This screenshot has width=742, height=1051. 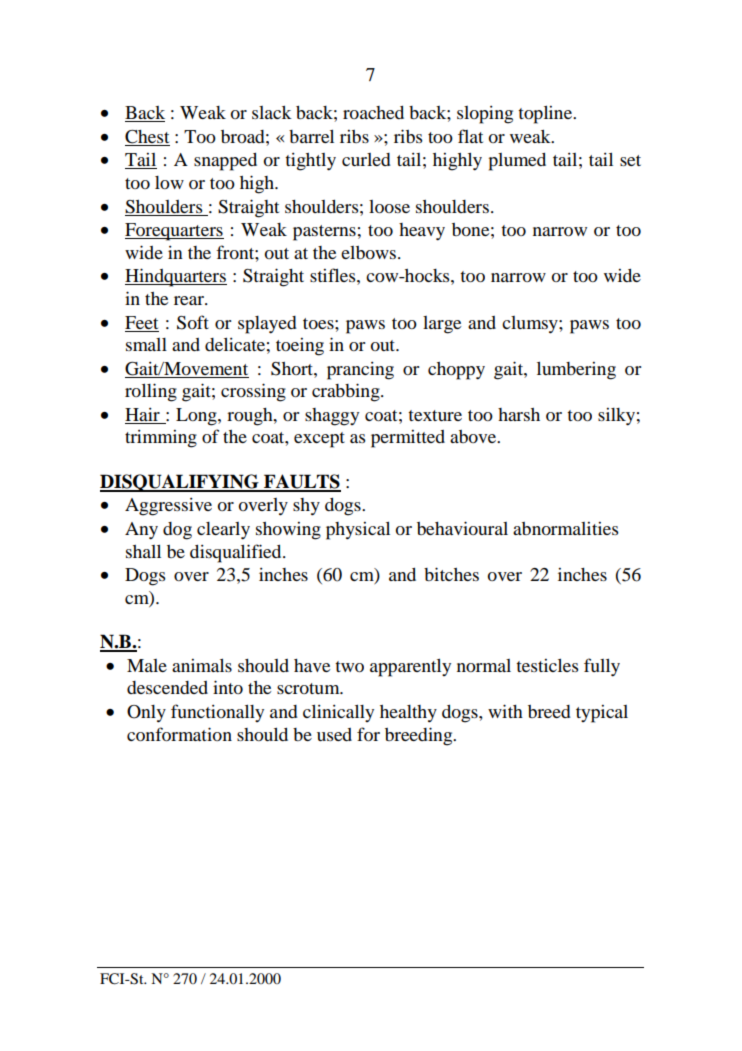 I want to click on curled, so click(x=366, y=159).
